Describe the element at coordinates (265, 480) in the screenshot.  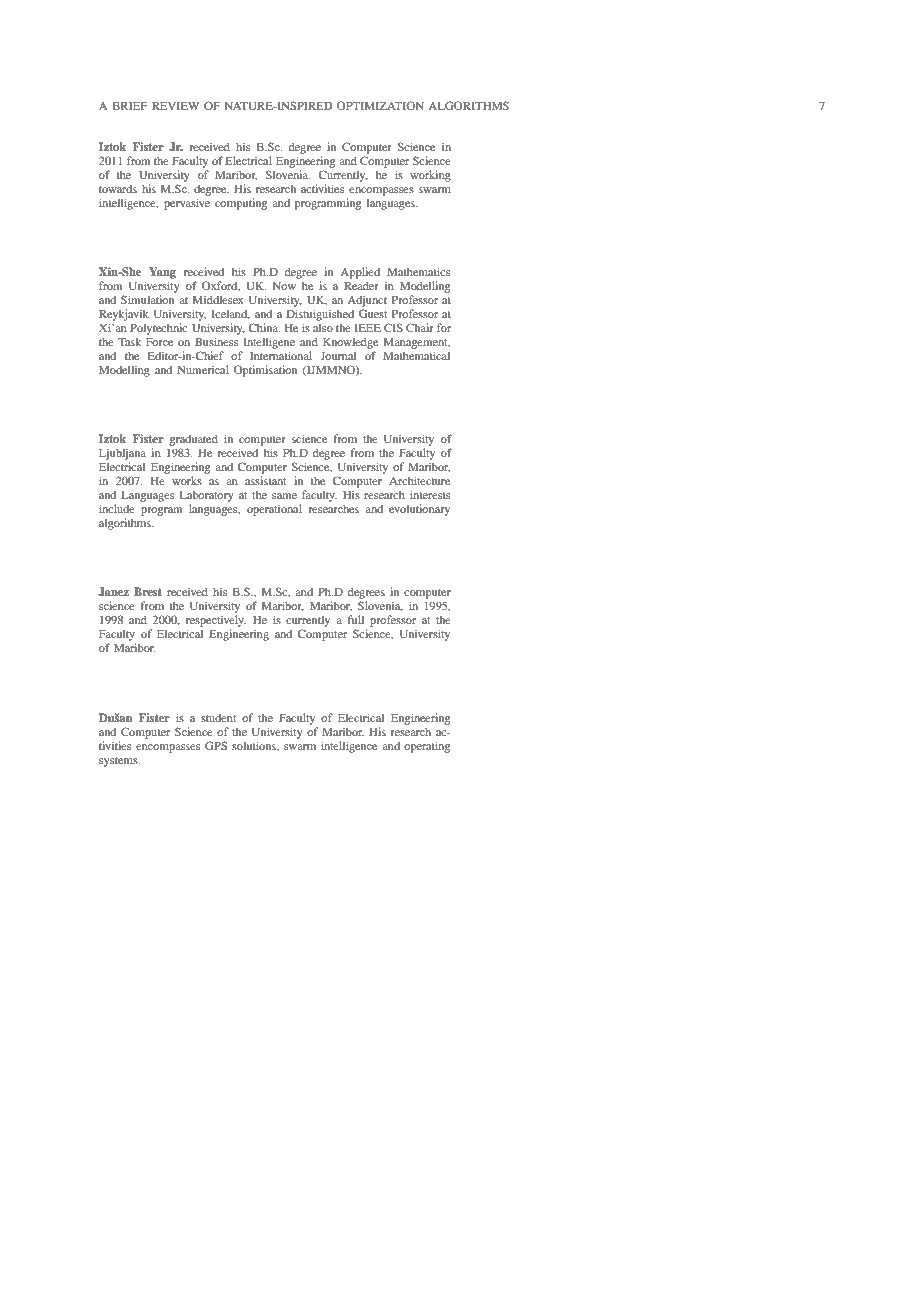
I see `assistant` at that location.
